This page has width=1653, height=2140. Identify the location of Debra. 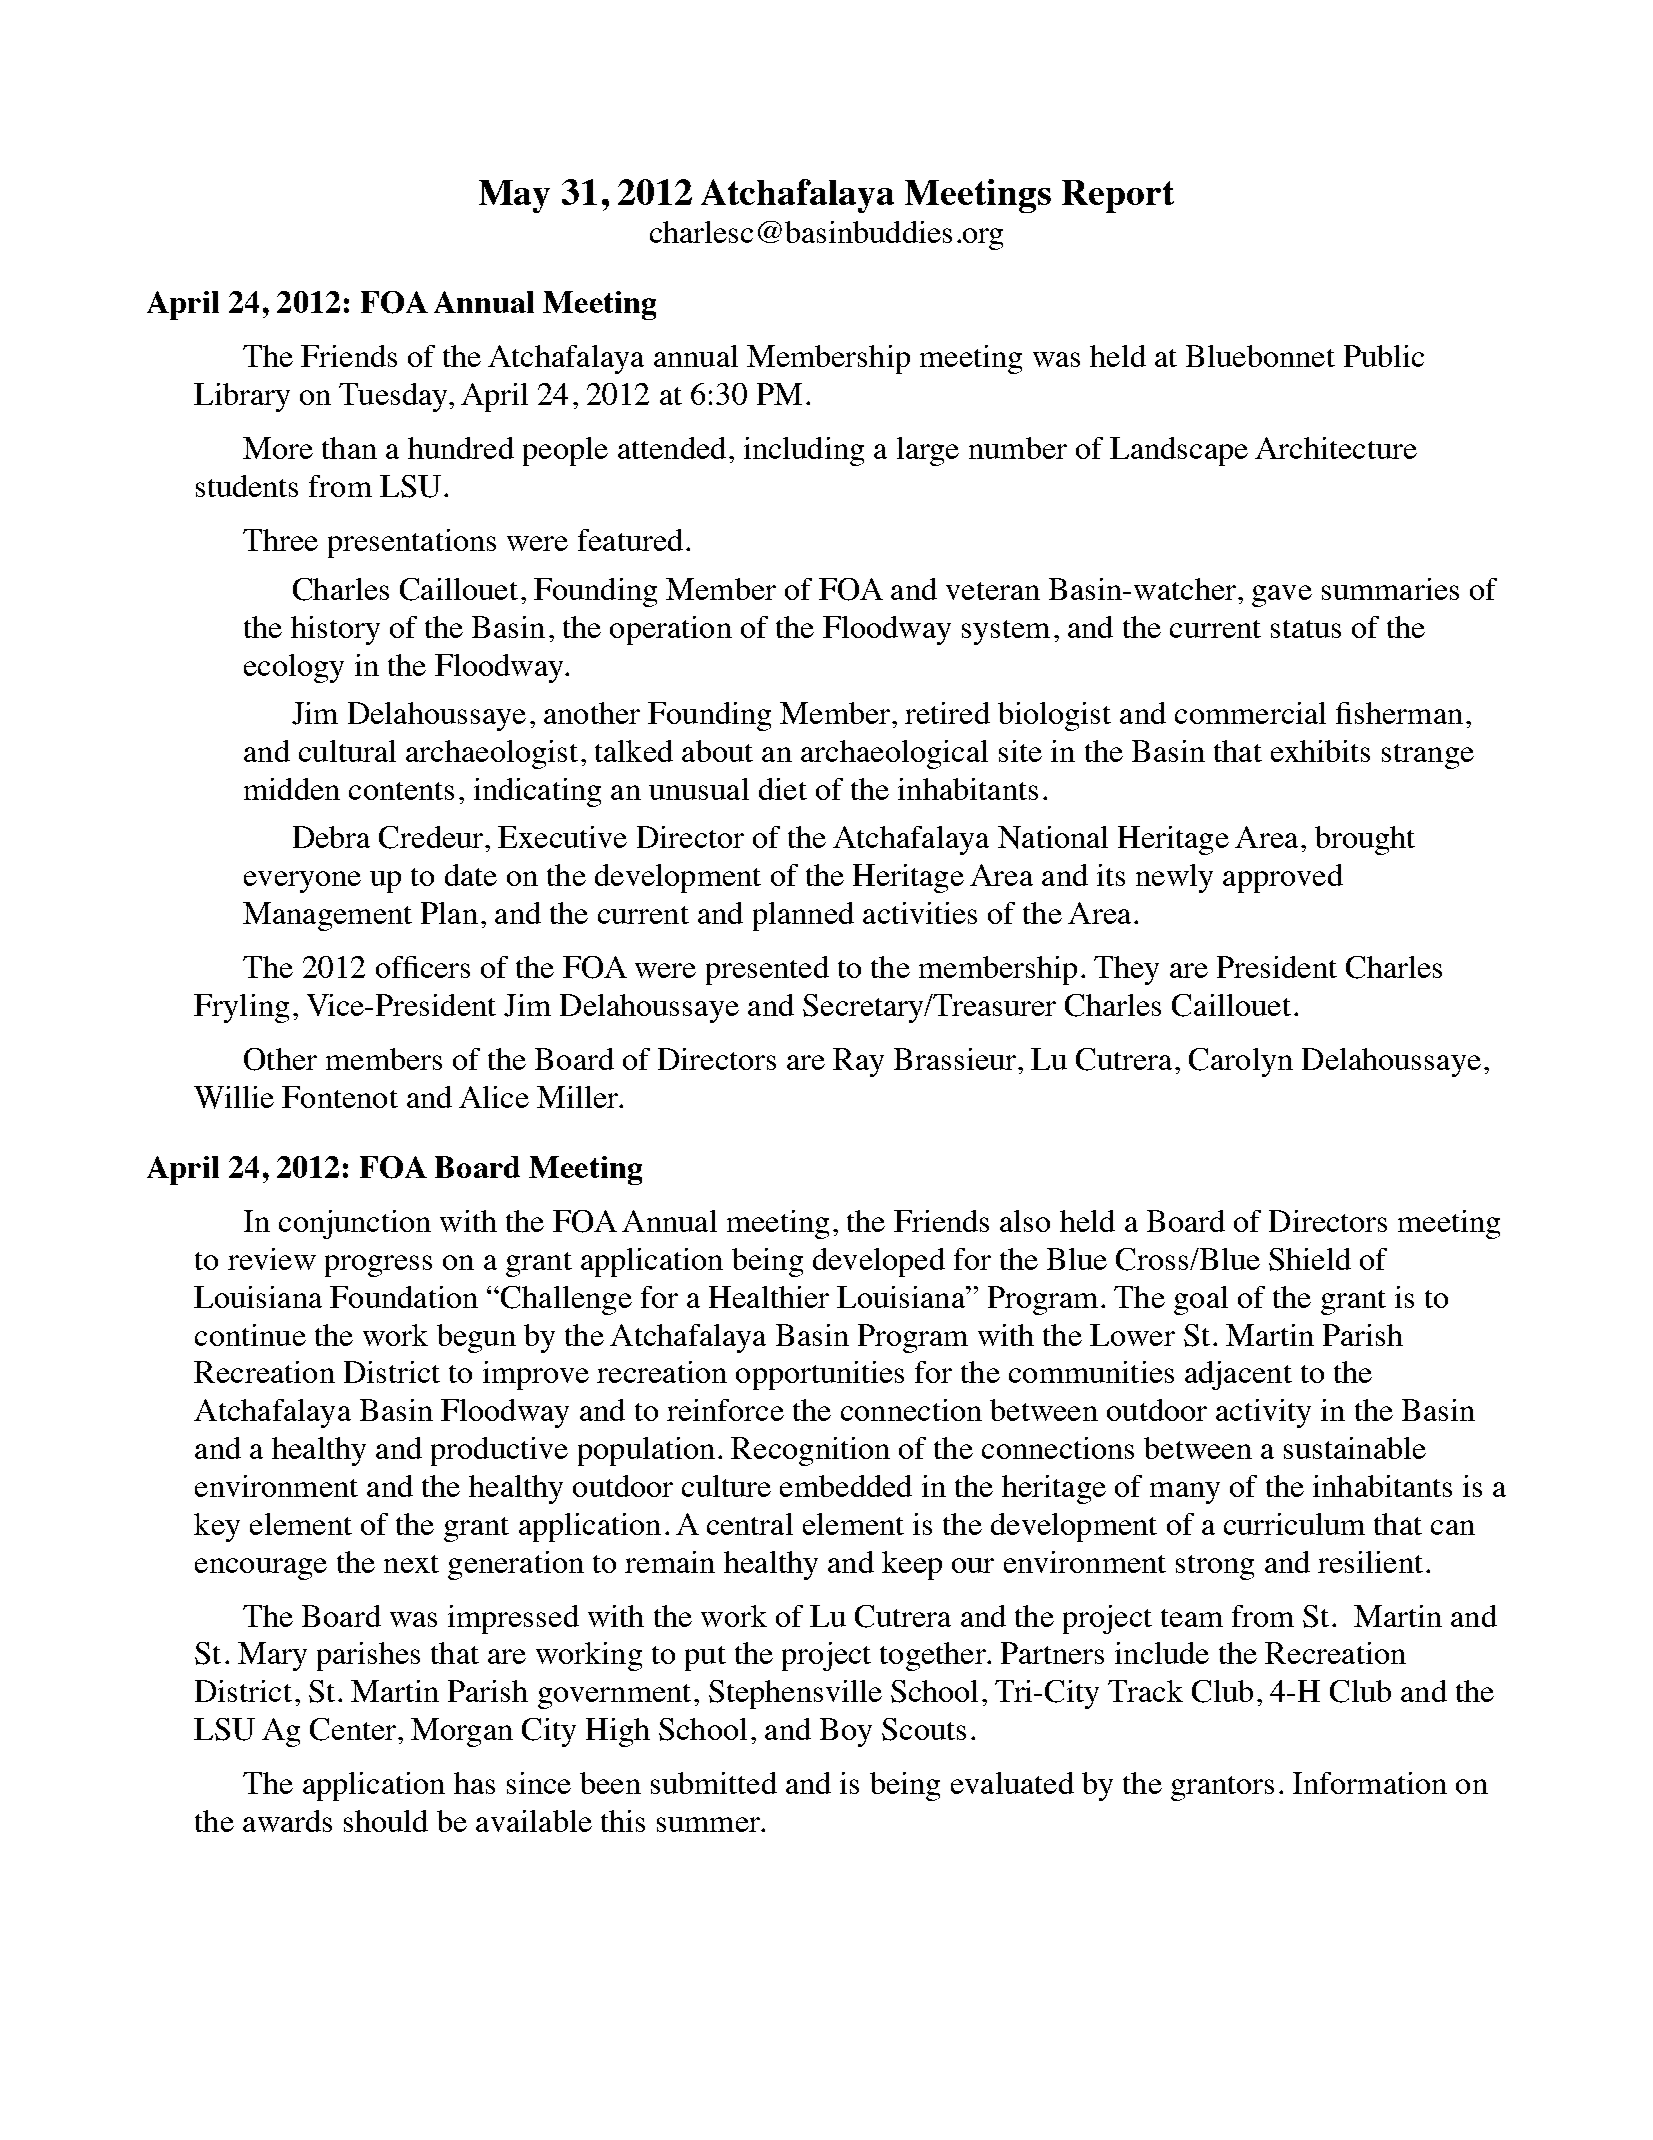
(331, 837).
